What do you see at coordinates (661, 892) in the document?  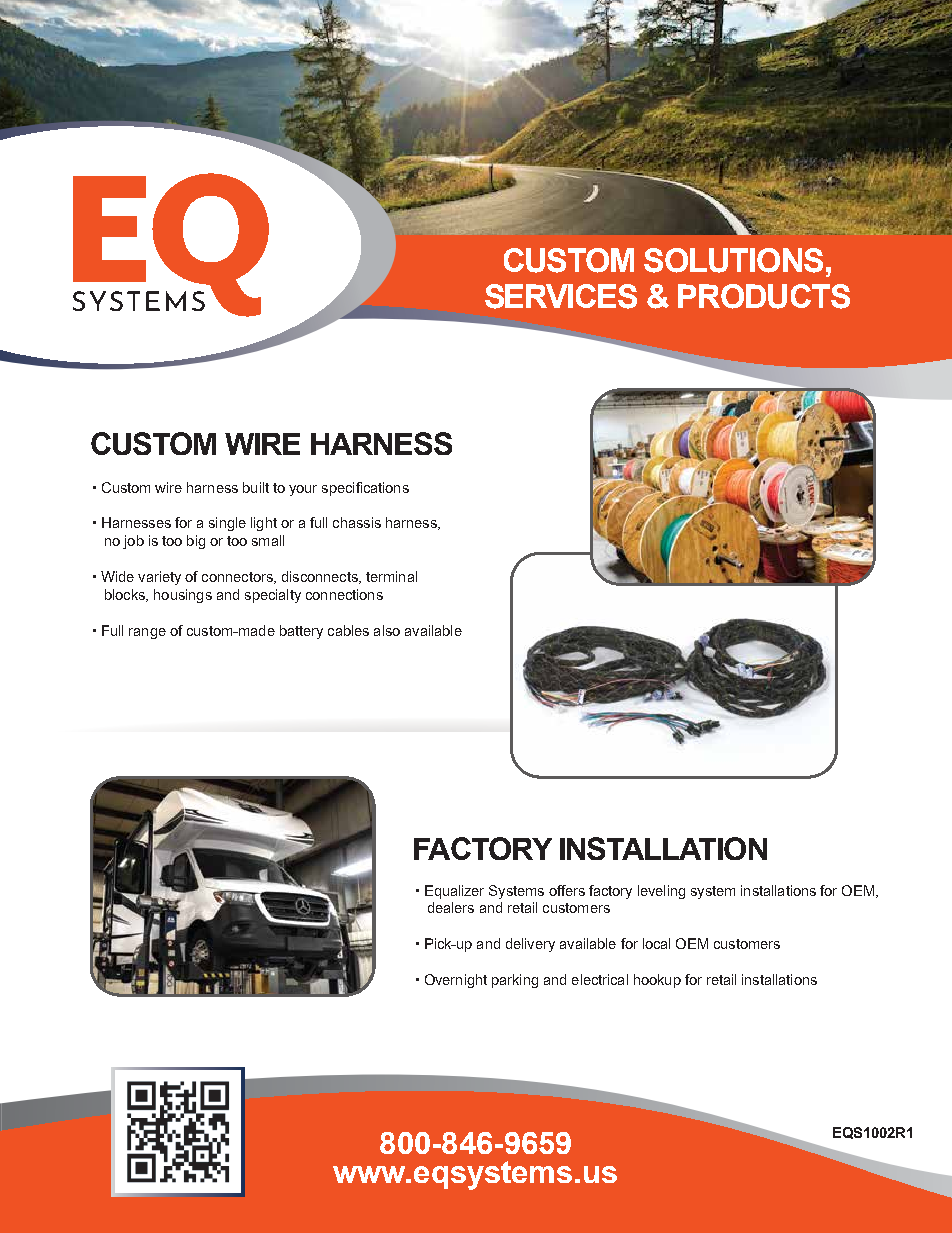 I see `leveling` at bounding box center [661, 892].
